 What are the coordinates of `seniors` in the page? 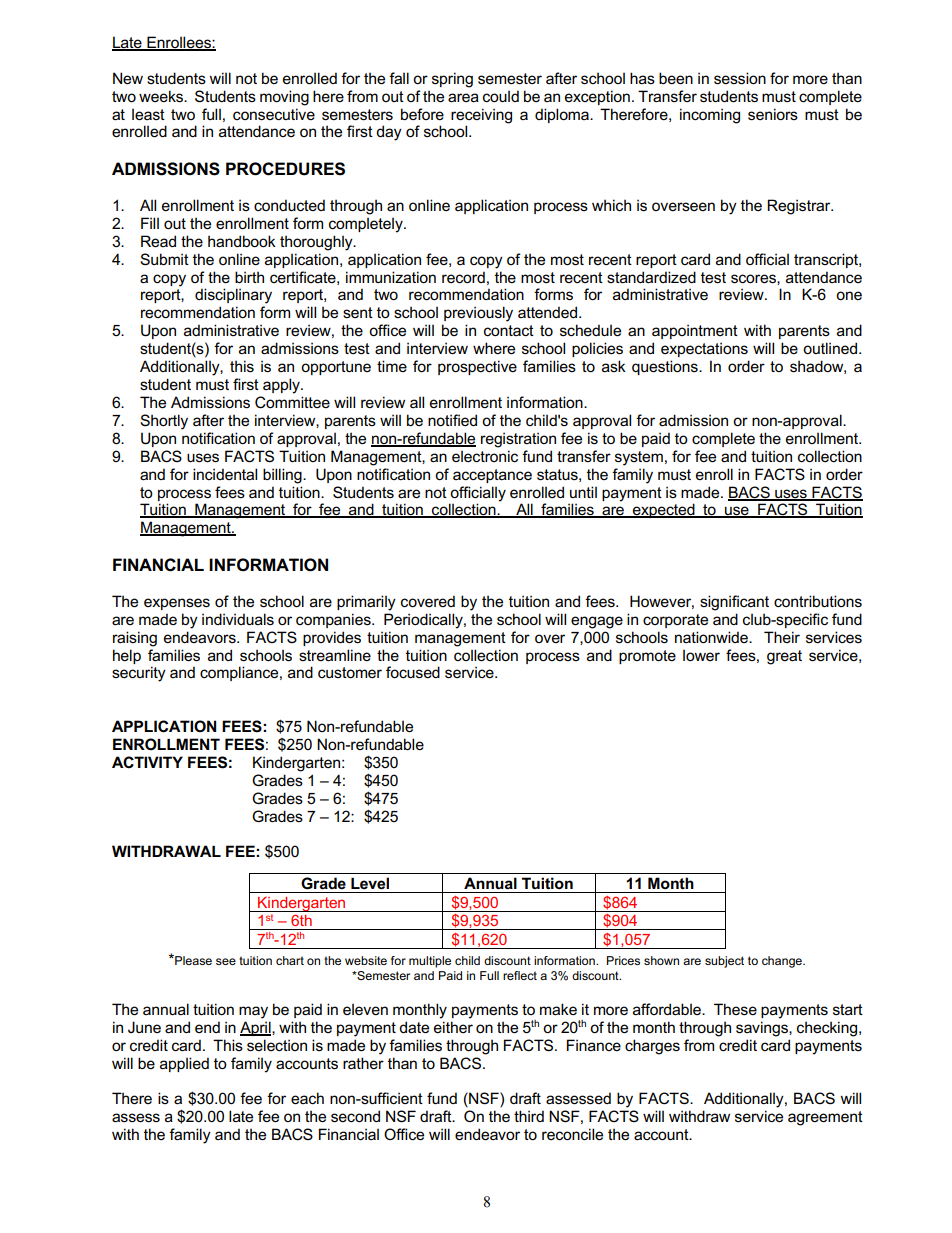 It's located at (773, 114).
